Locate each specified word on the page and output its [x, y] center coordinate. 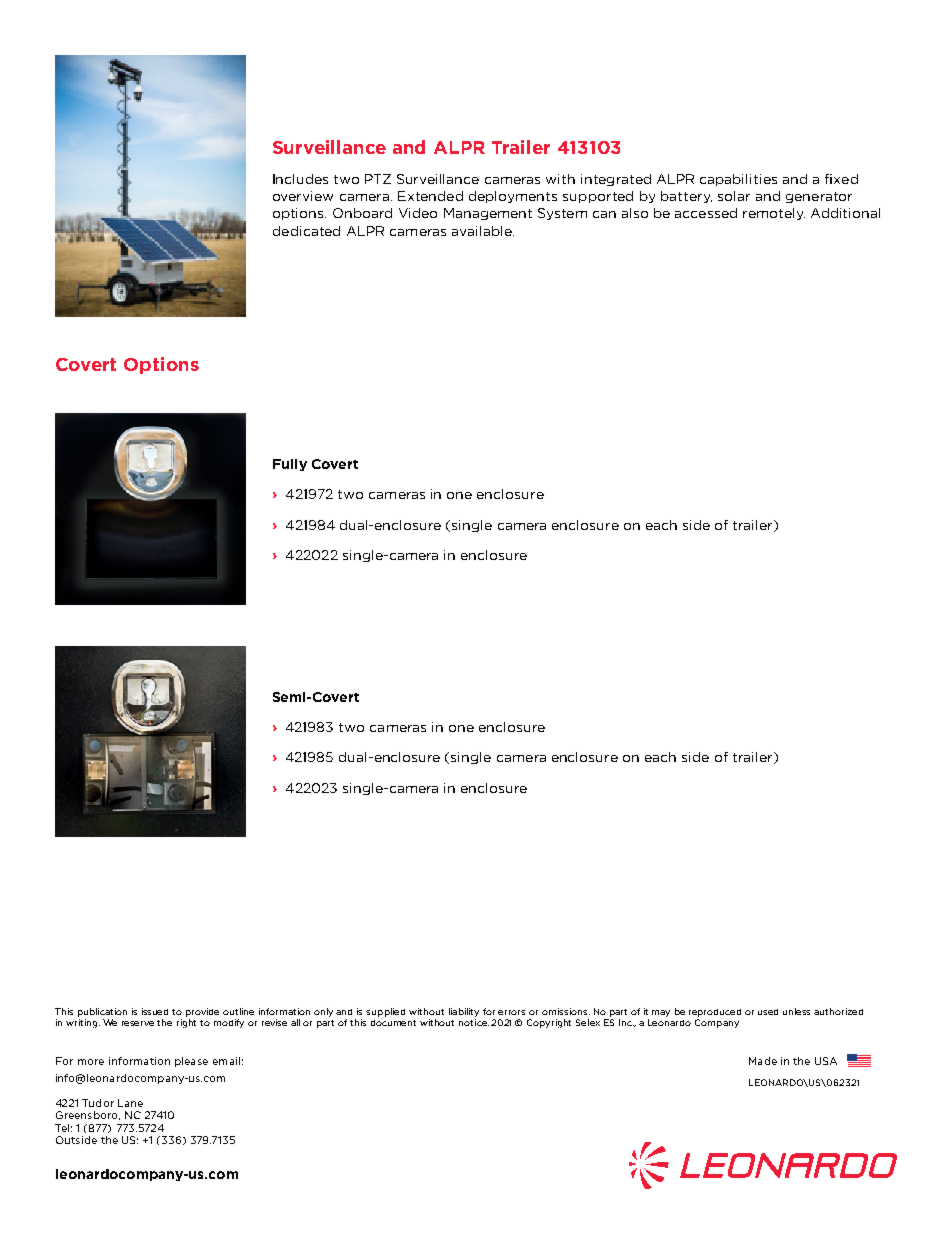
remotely [774, 214]
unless [796, 1011]
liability [464, 1012]
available [483, 231]
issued [155, 1011]
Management [488, 214]
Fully [290, 465]
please [191, 1062]
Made [763, 1061]
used [768, 1012]
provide [202, 1012]
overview [303, 196]
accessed [706, 213]
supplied [385, 1012]
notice [474, 1021]
